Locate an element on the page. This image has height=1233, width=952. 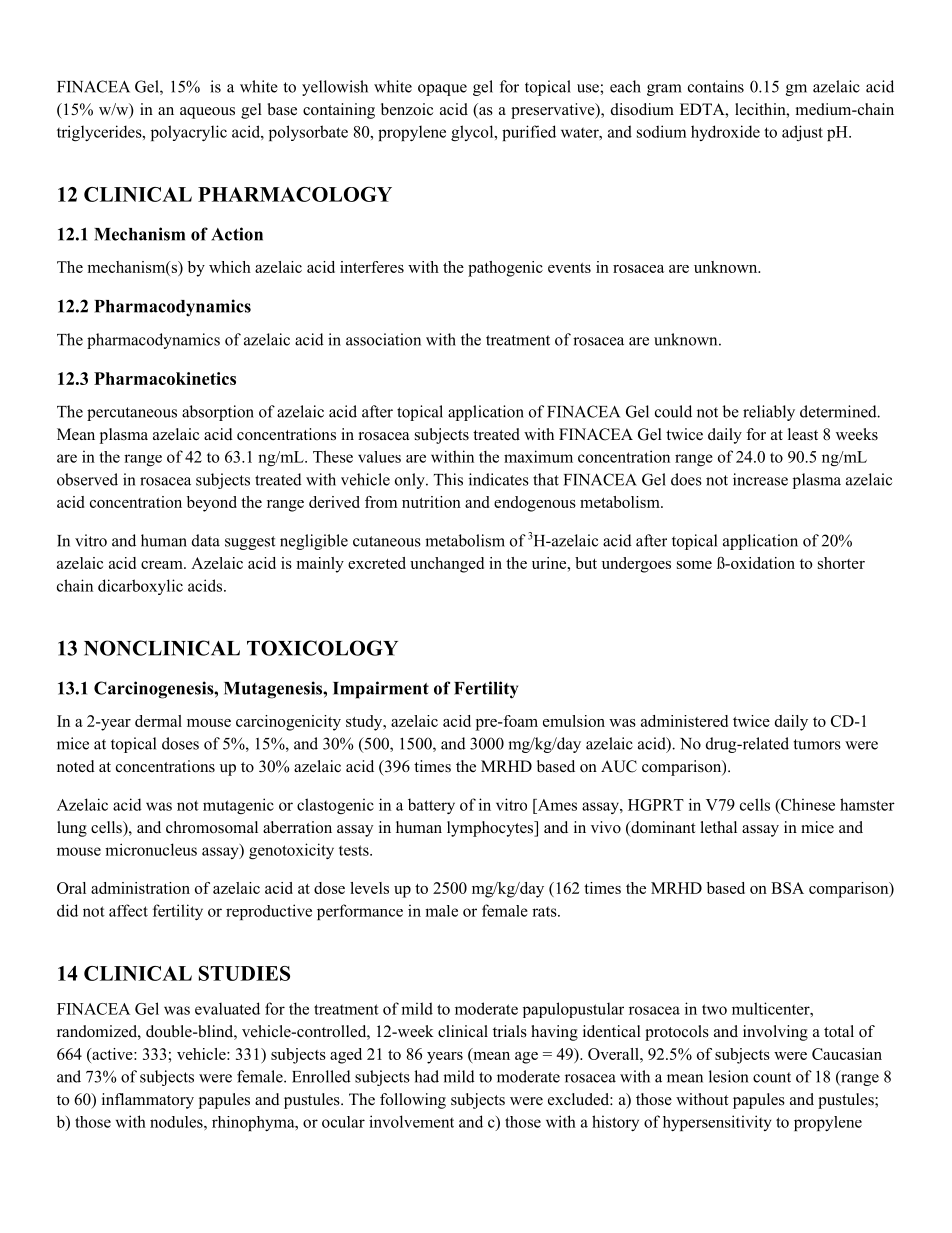
inflammatory is located at coordinates (148, 1101).
